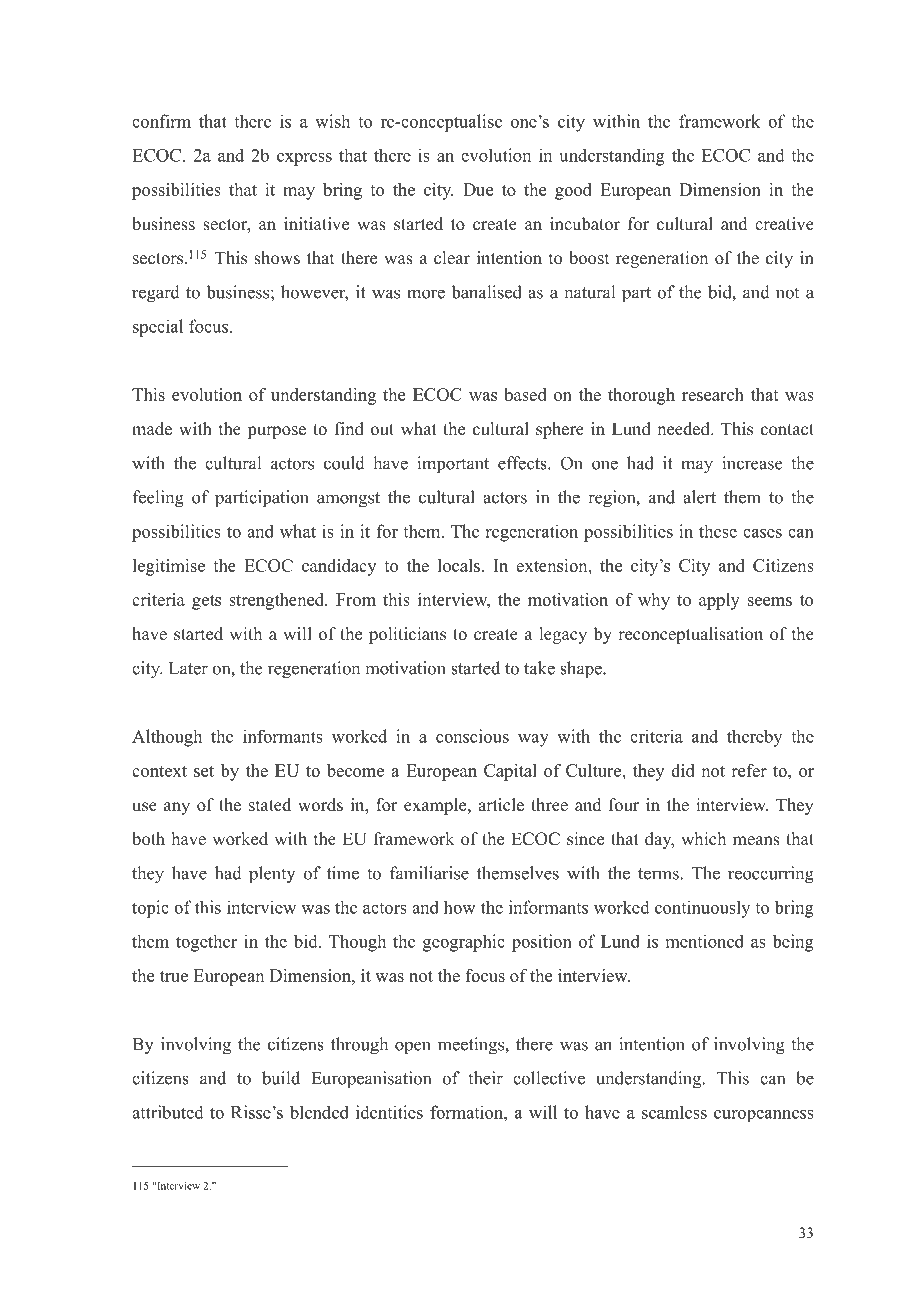 Image resolution: width=924 pixels, height=1308 pixels. Describe the element at coordinates (485, 1078) in the screenshot. I see `their` at that location.
